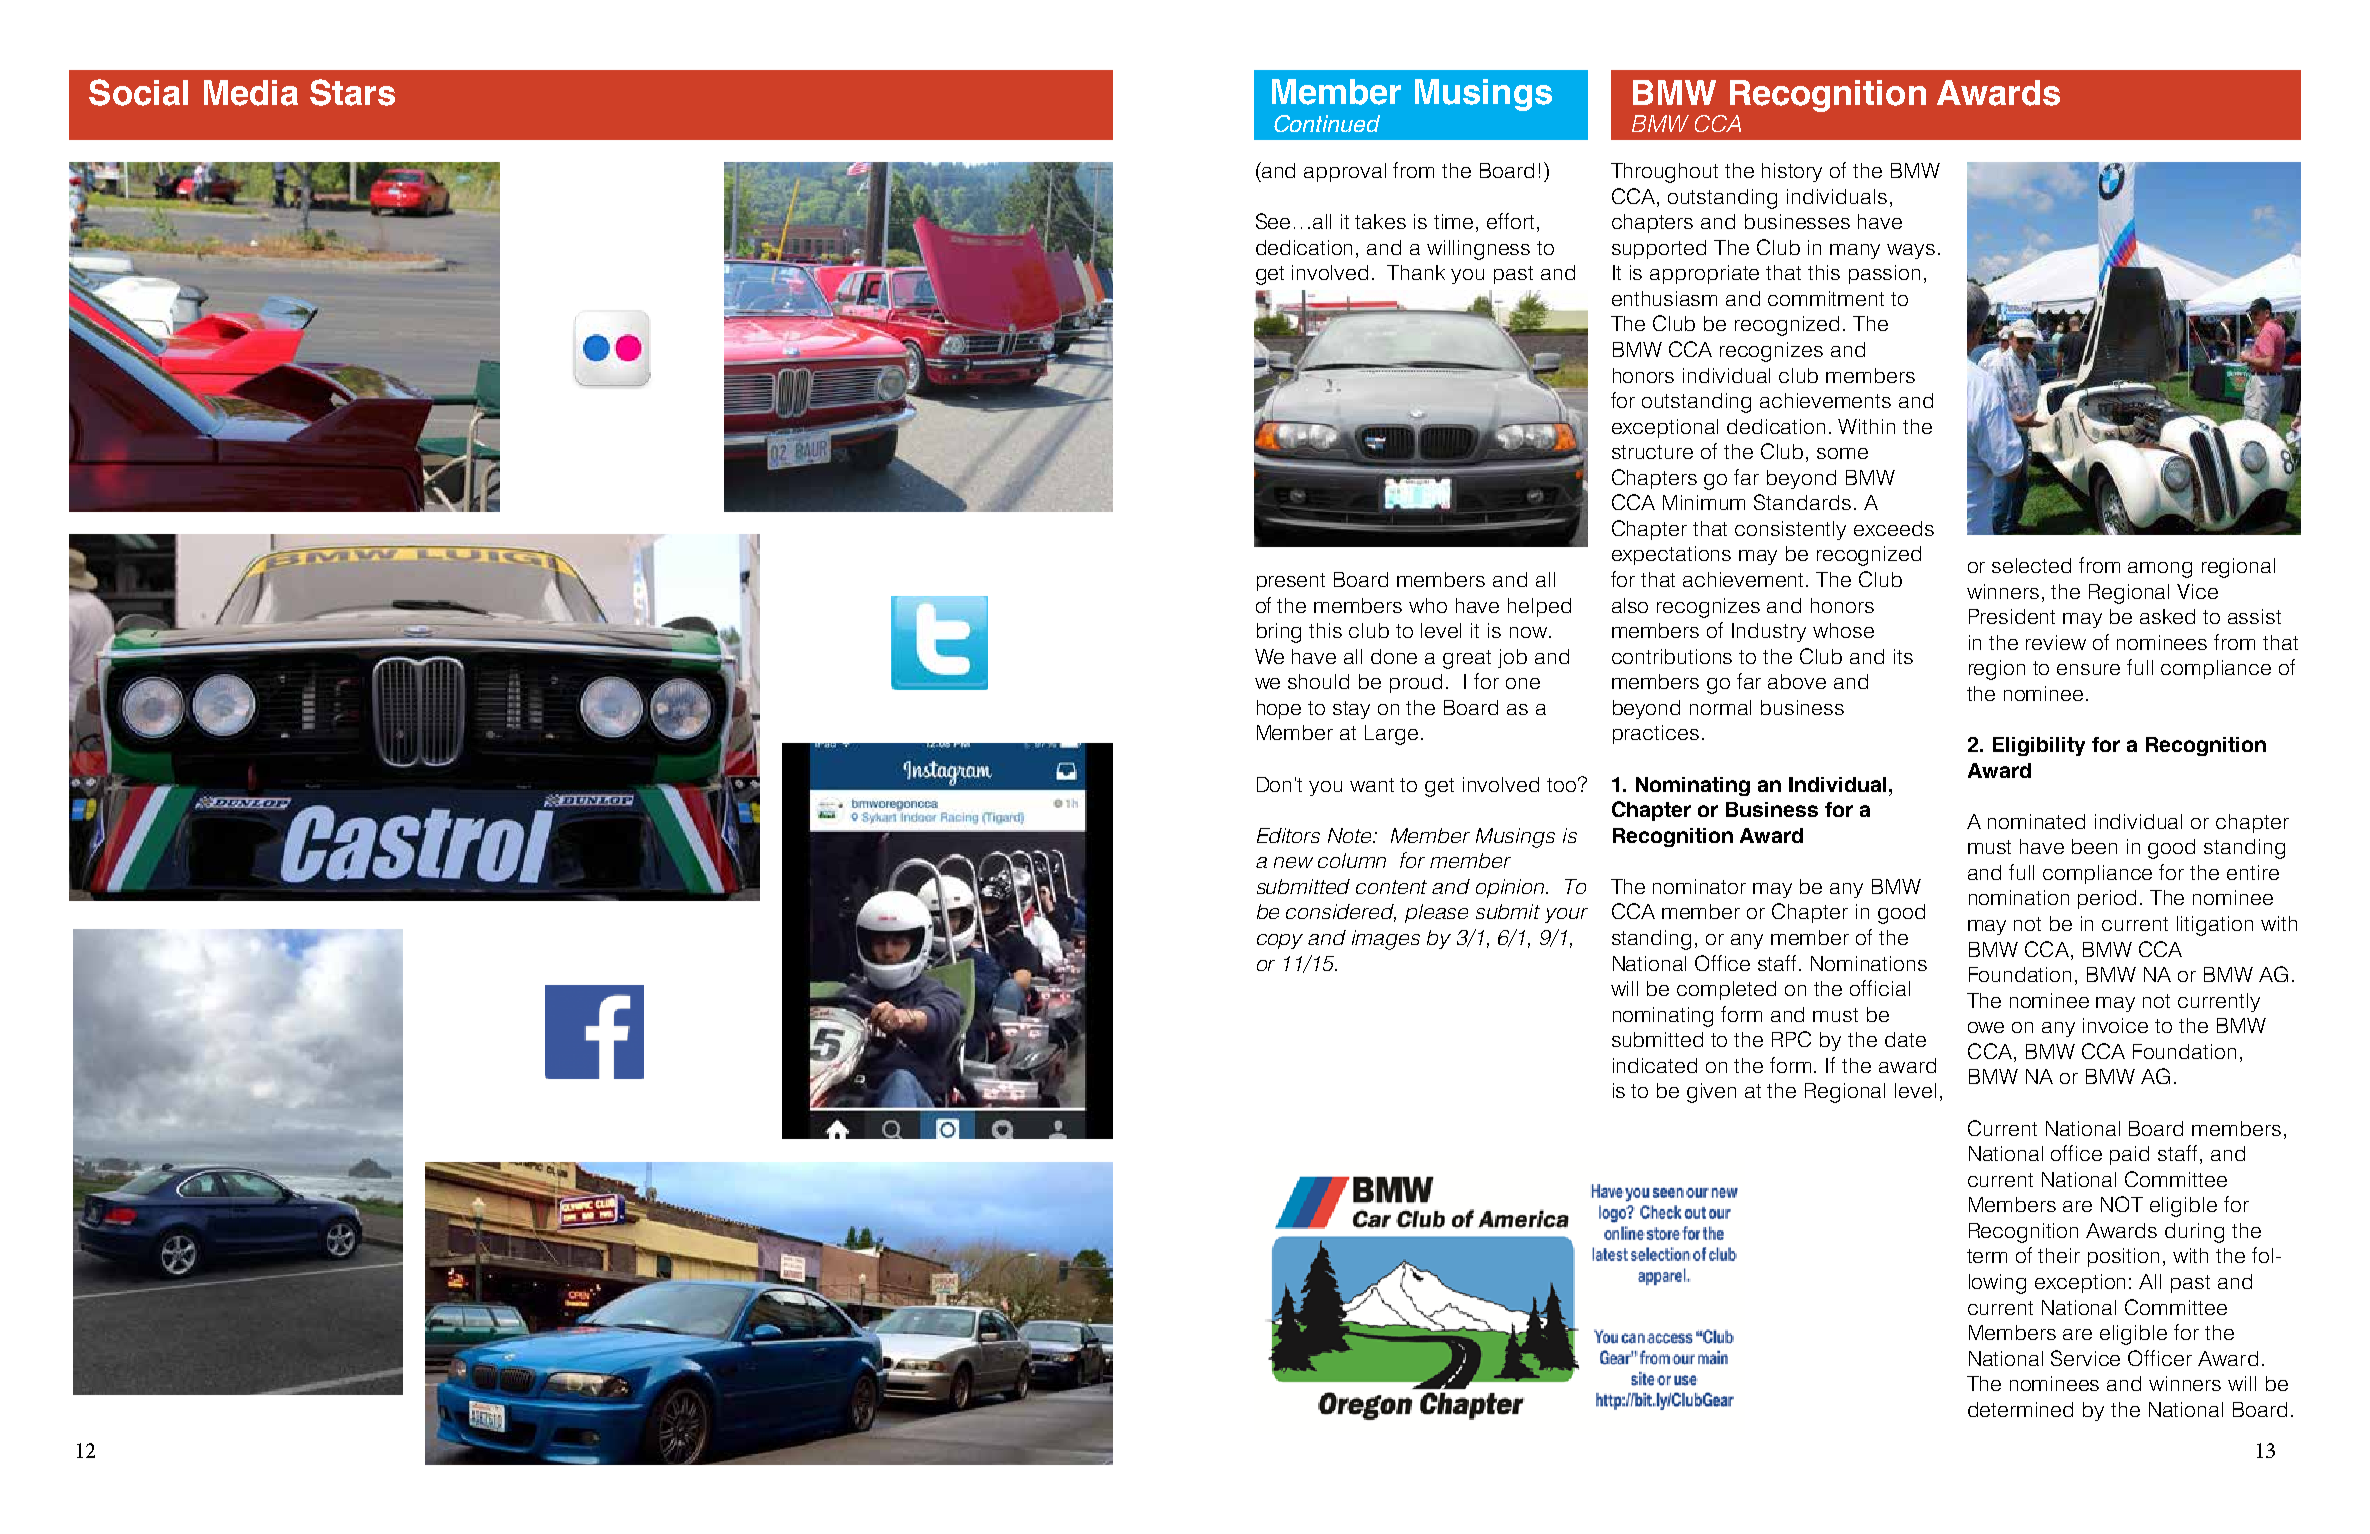  Describe the element at coordinates (1655, 1065) in the document. I see `indicated` at that location.
